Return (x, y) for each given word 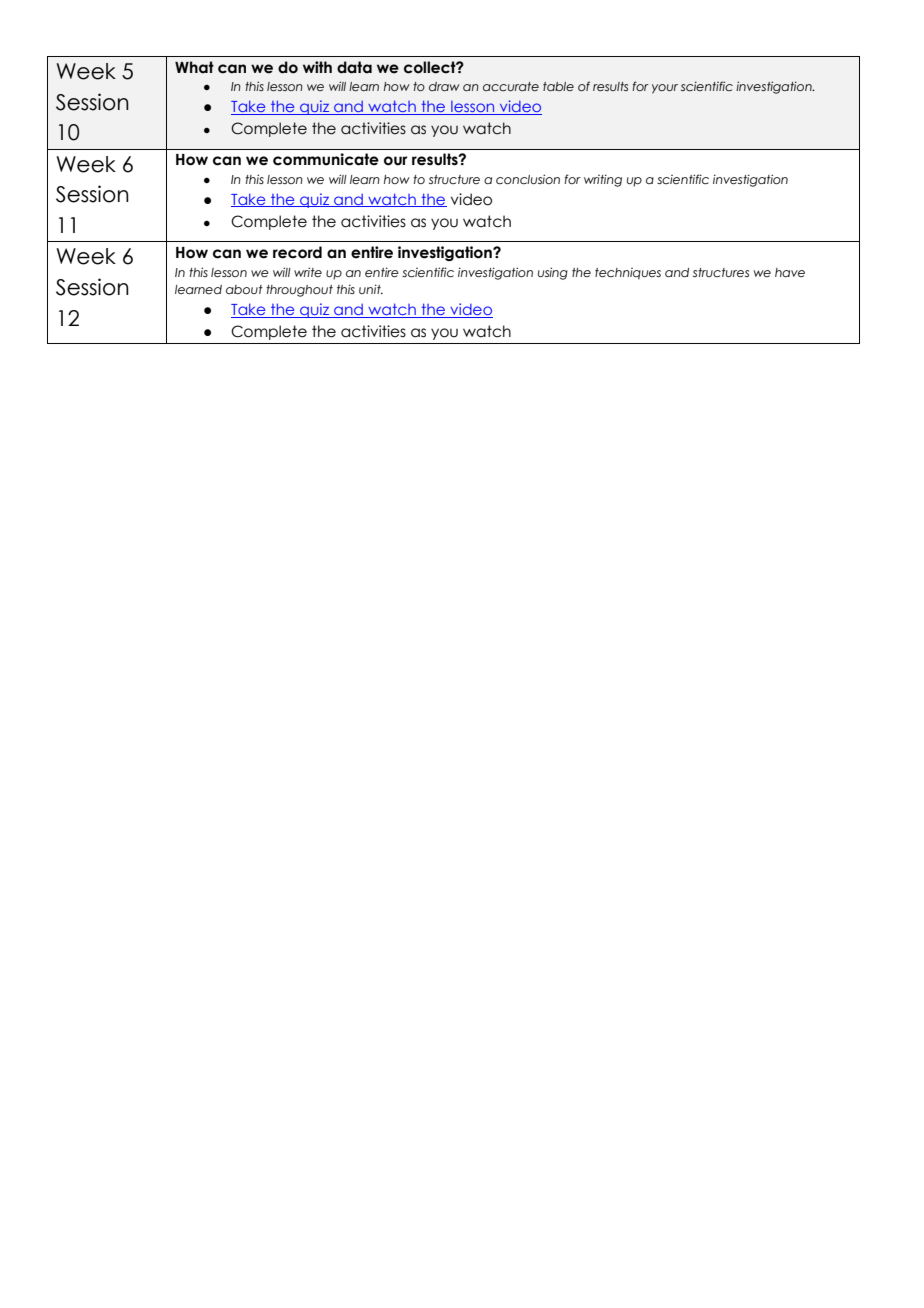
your (665, 89)
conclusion (528, 179)
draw (444, 86)
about (244, 289)
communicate (326, 159)
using (553, 273)
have (790, 272)
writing (603, 180)
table (558, 86)
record (297, 252)
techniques (628, 274)
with (317, 67)
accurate (511, 86)
